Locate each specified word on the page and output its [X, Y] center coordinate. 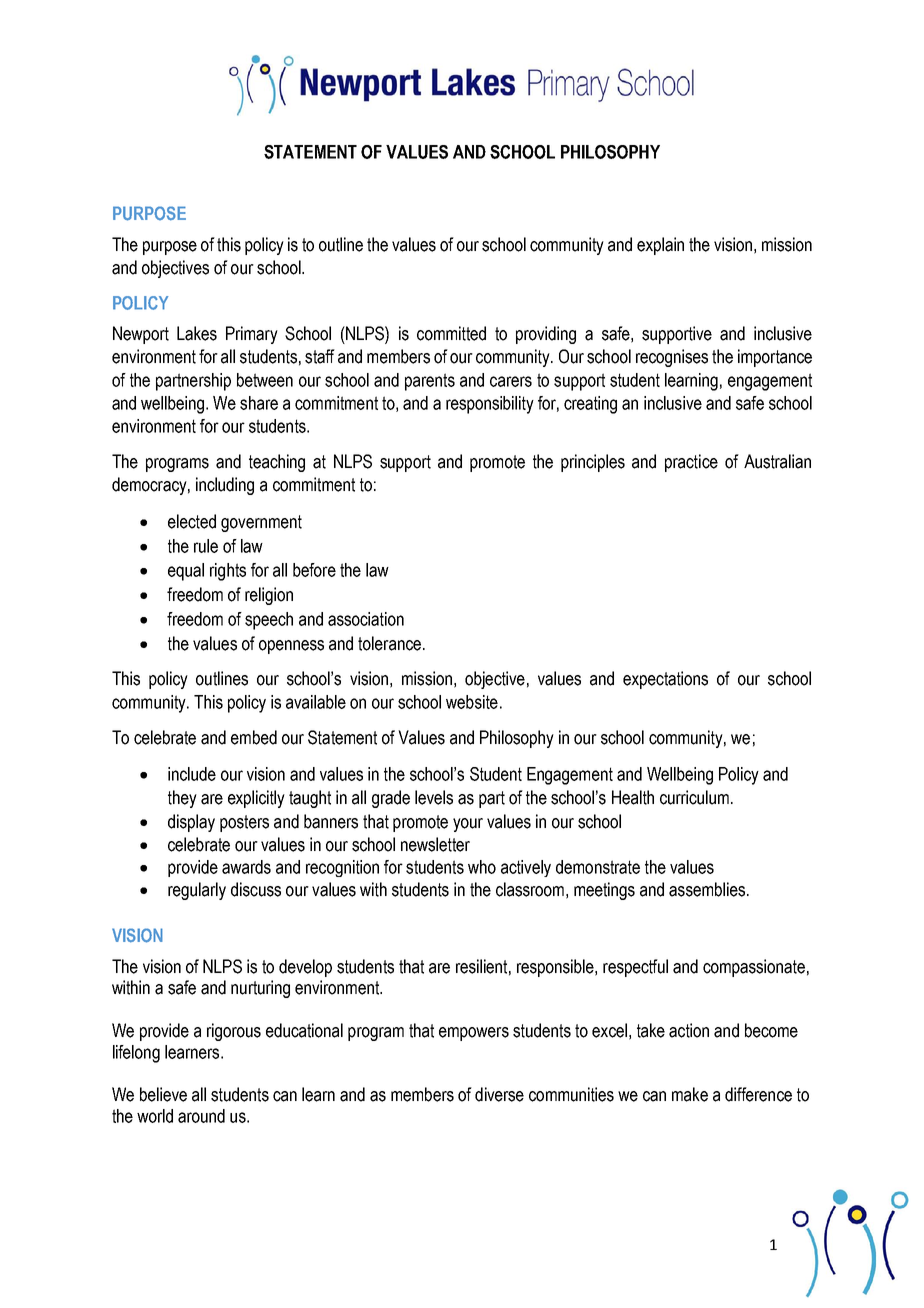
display [191, 823]
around [201, 1116]
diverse [499, 1094]
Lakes [197, 333]
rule [206, 546]
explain [660, 246]
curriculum [694, 797]
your [468, 825]
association [366, 619]
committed [451, 333]
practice [691, 463]
